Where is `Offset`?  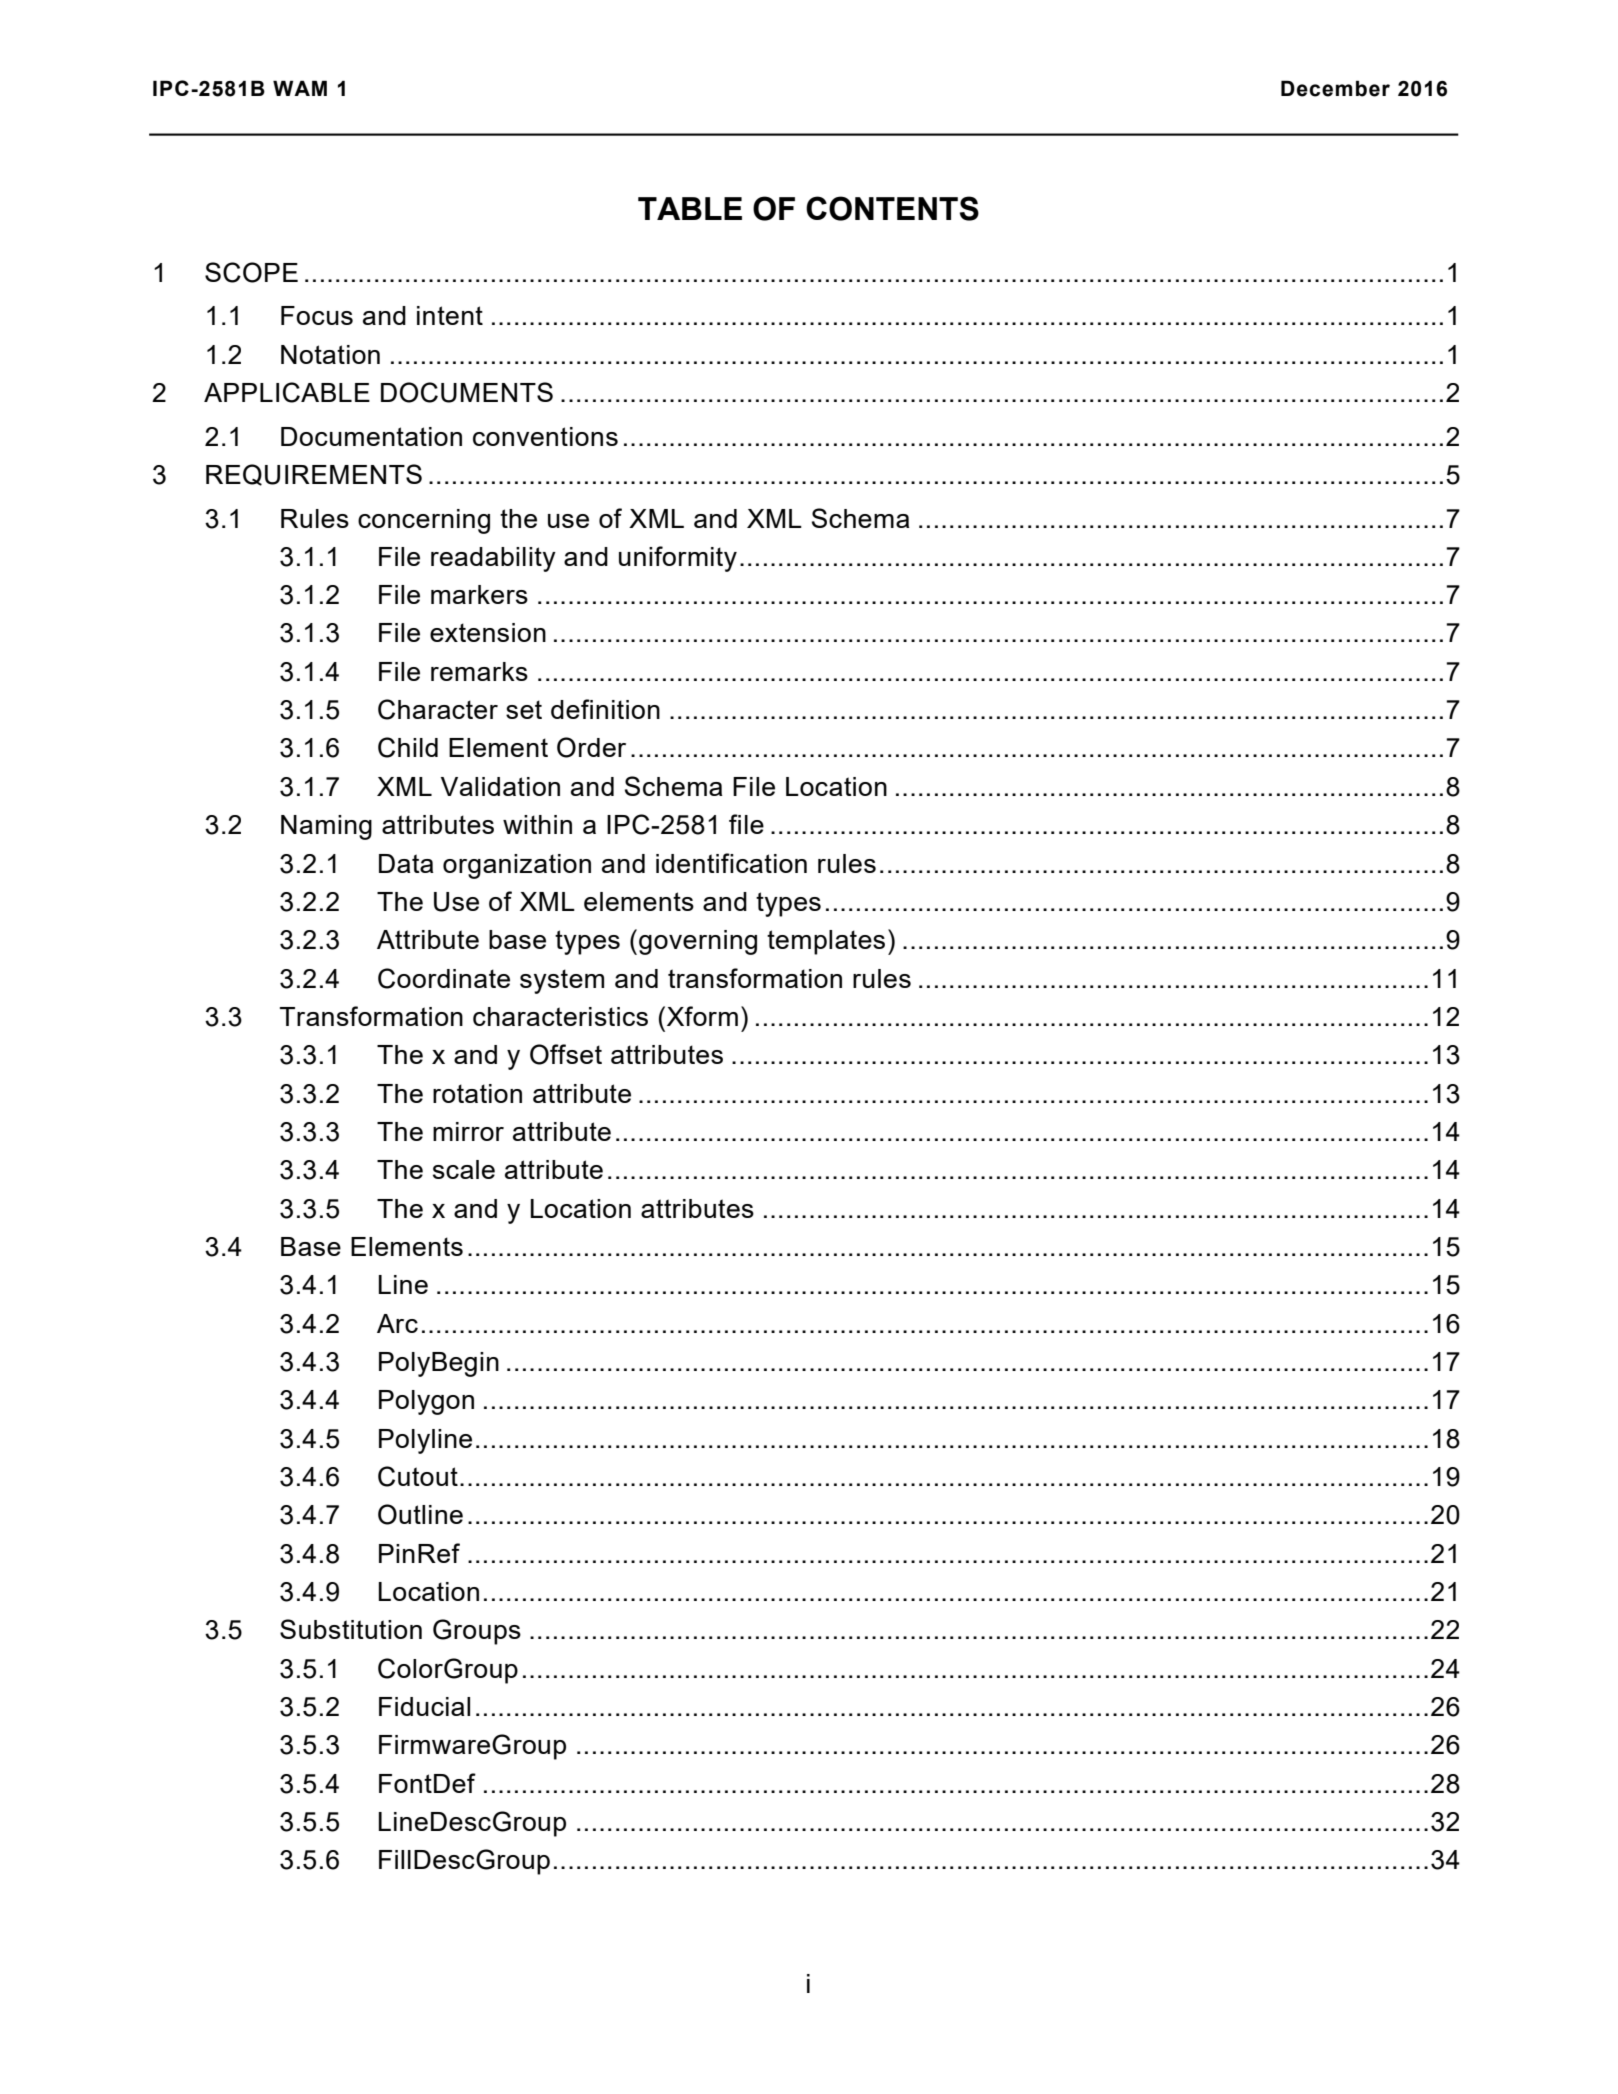
Offset is located at coordinates (566, 1054).
